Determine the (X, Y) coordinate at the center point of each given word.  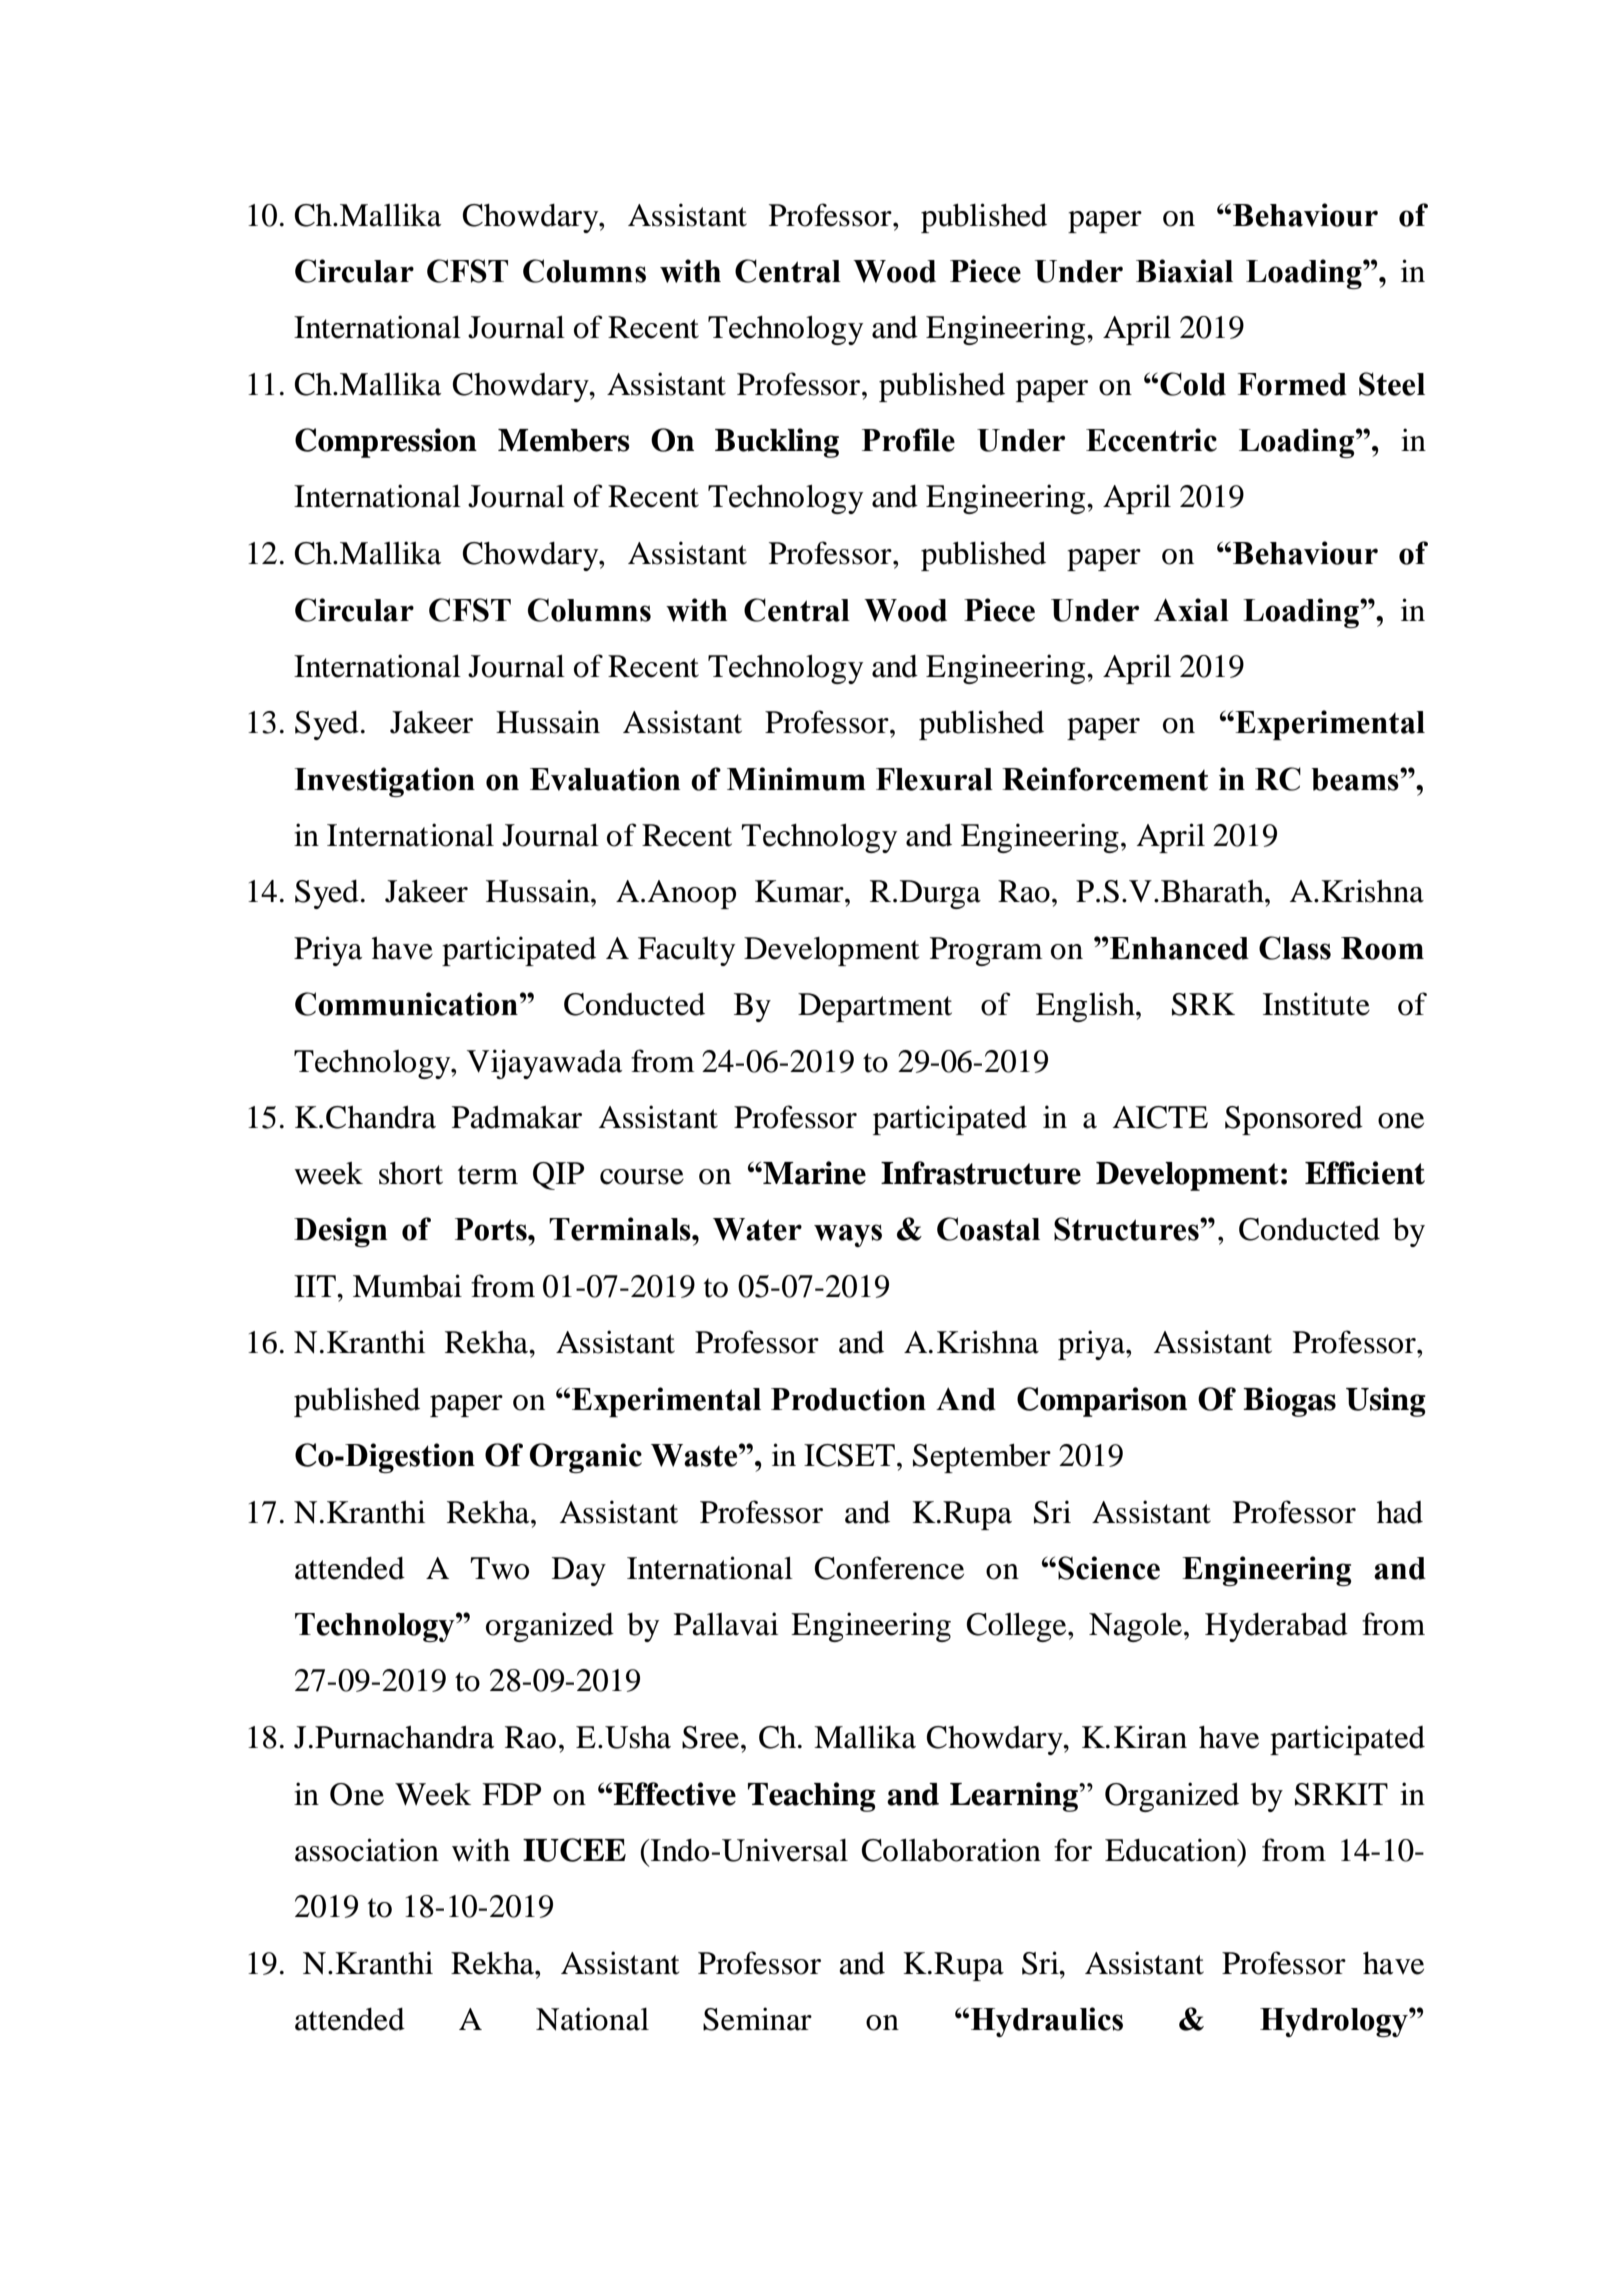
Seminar (757, 2019)
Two (499, 1568)
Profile (908, 440)
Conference (889, 1568)
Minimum (796, 779)
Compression (386, 443)
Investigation (384, 782)
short (411, 1173)
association (367, 1850)
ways (848, 1235)
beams (1356, 779)
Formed (1292, 384)
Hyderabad (1276, 1627)
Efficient (1365, 1173)
